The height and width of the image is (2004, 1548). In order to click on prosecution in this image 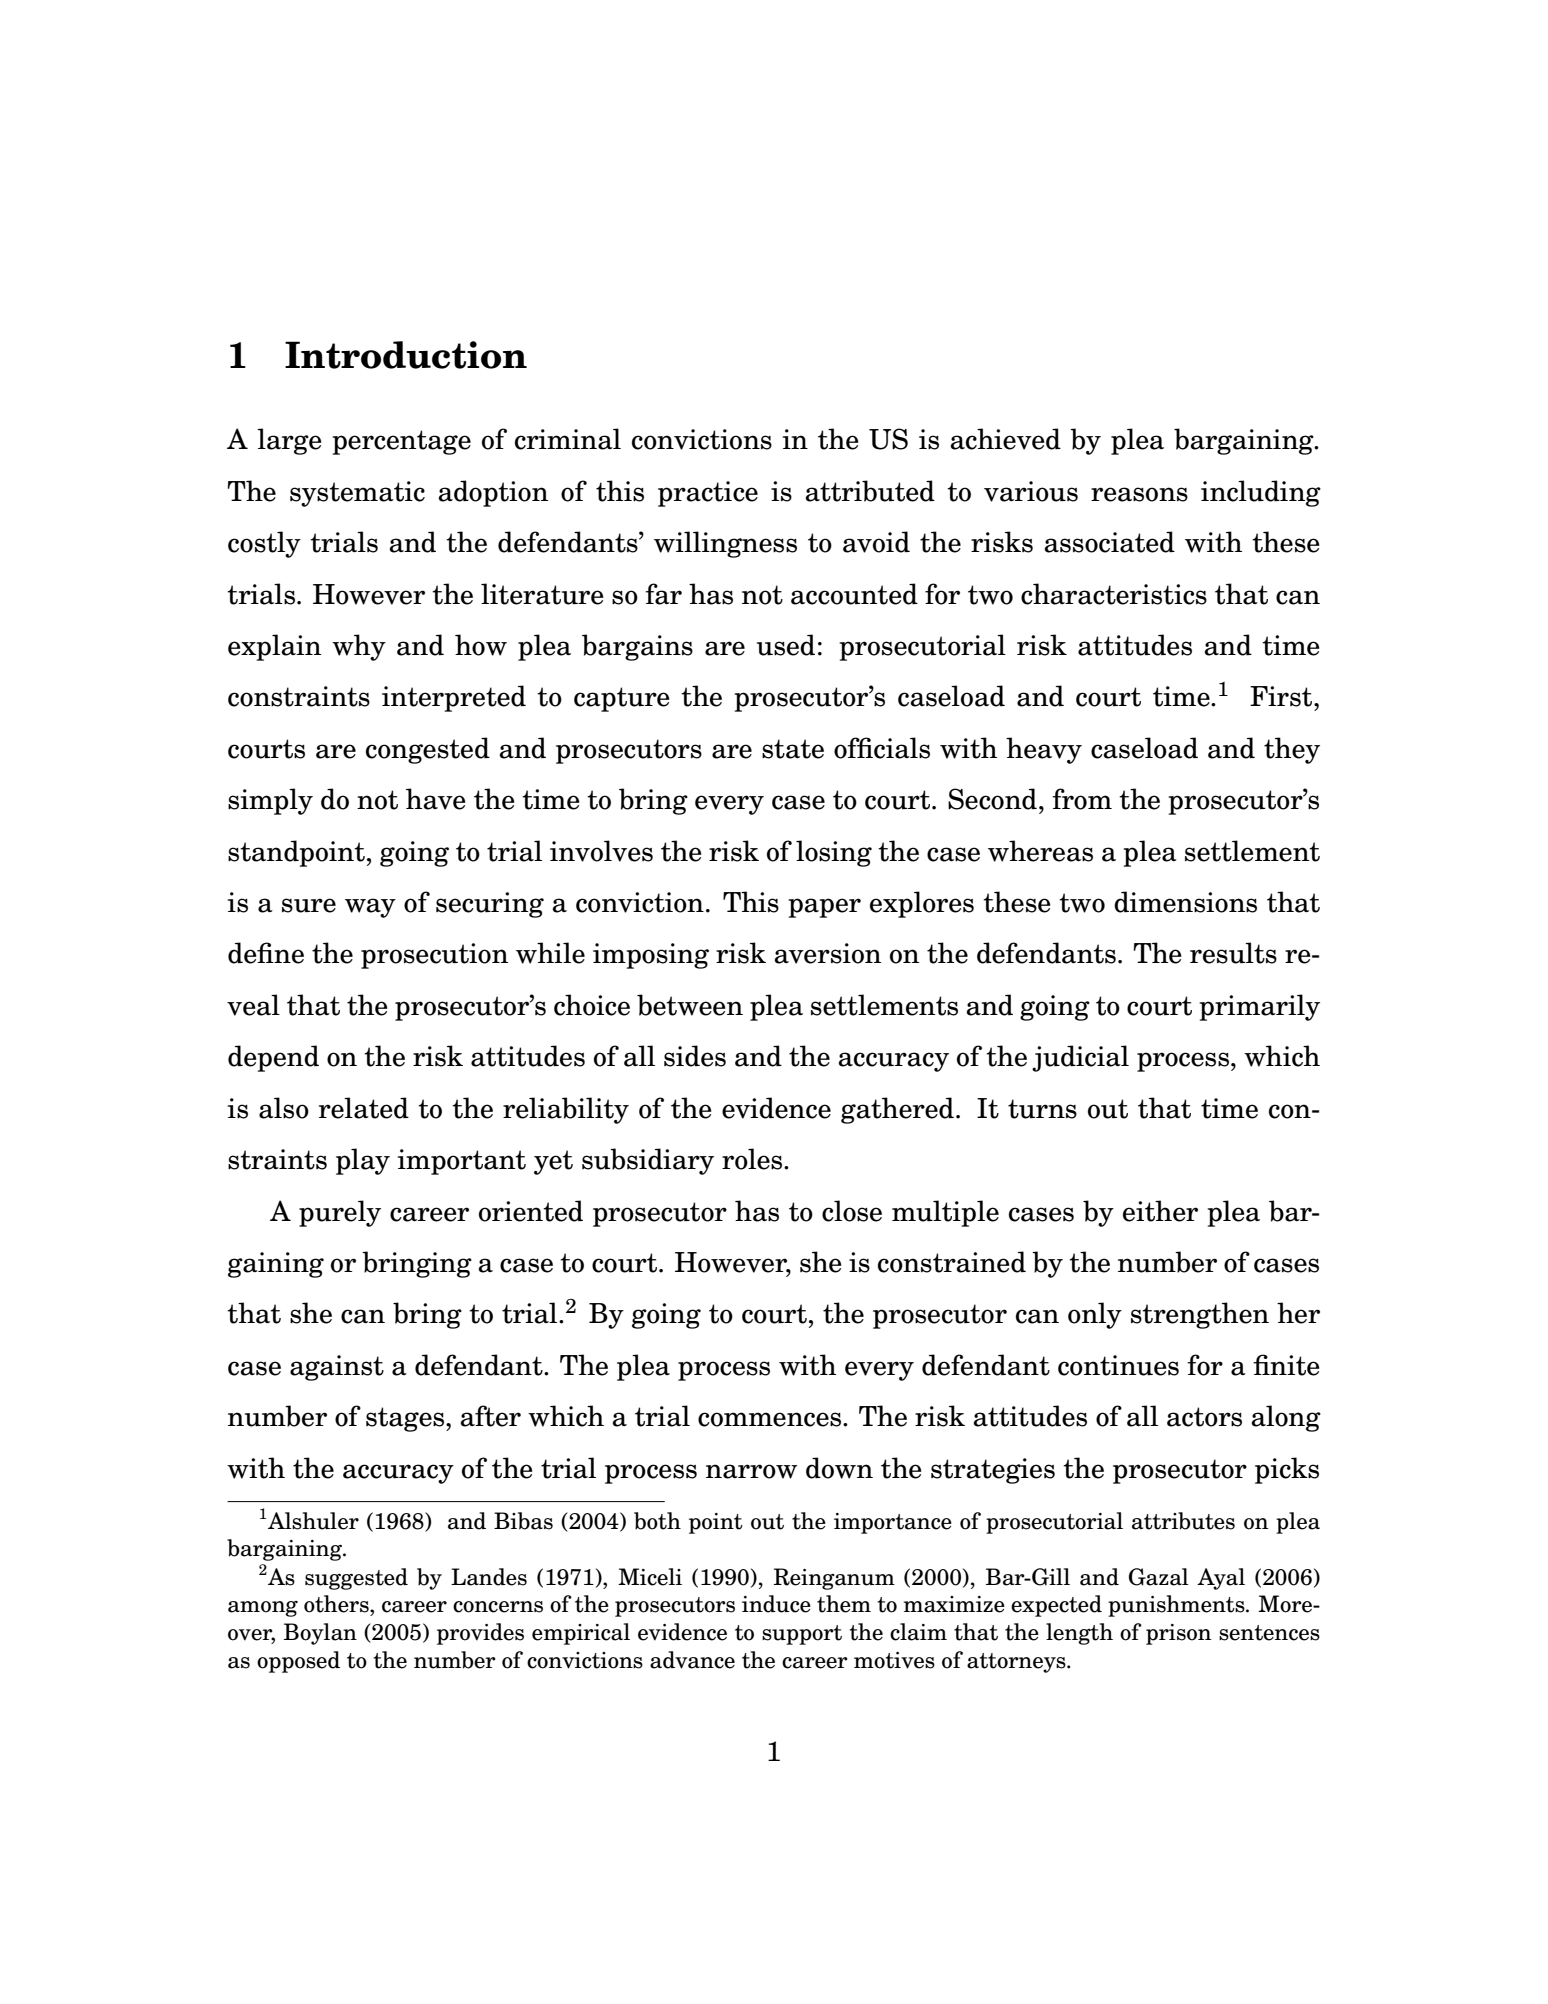, I will do `click(434, 956)`.
